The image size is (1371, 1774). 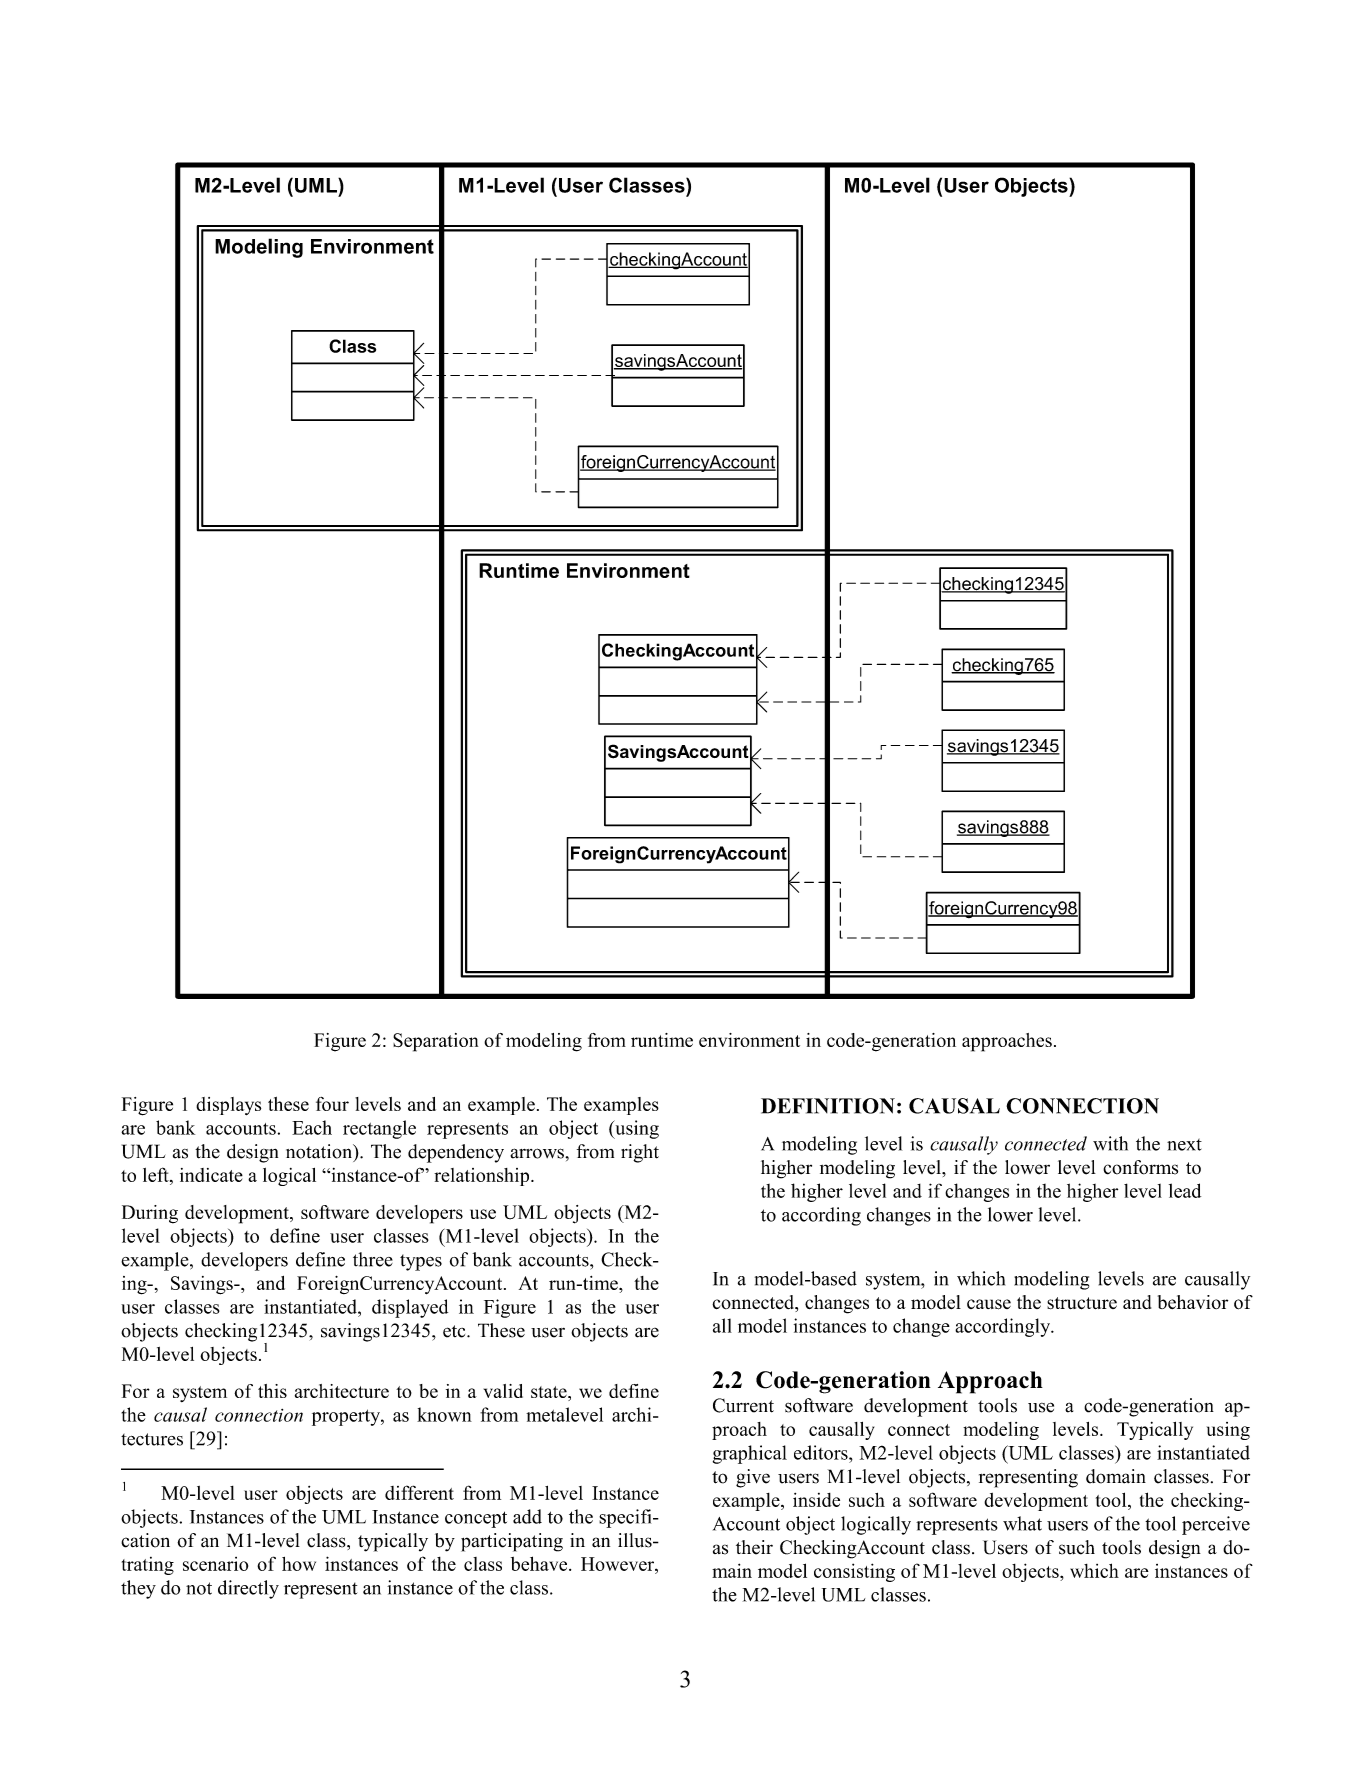 I want to click on with, so click(x=1110, y=1143).
